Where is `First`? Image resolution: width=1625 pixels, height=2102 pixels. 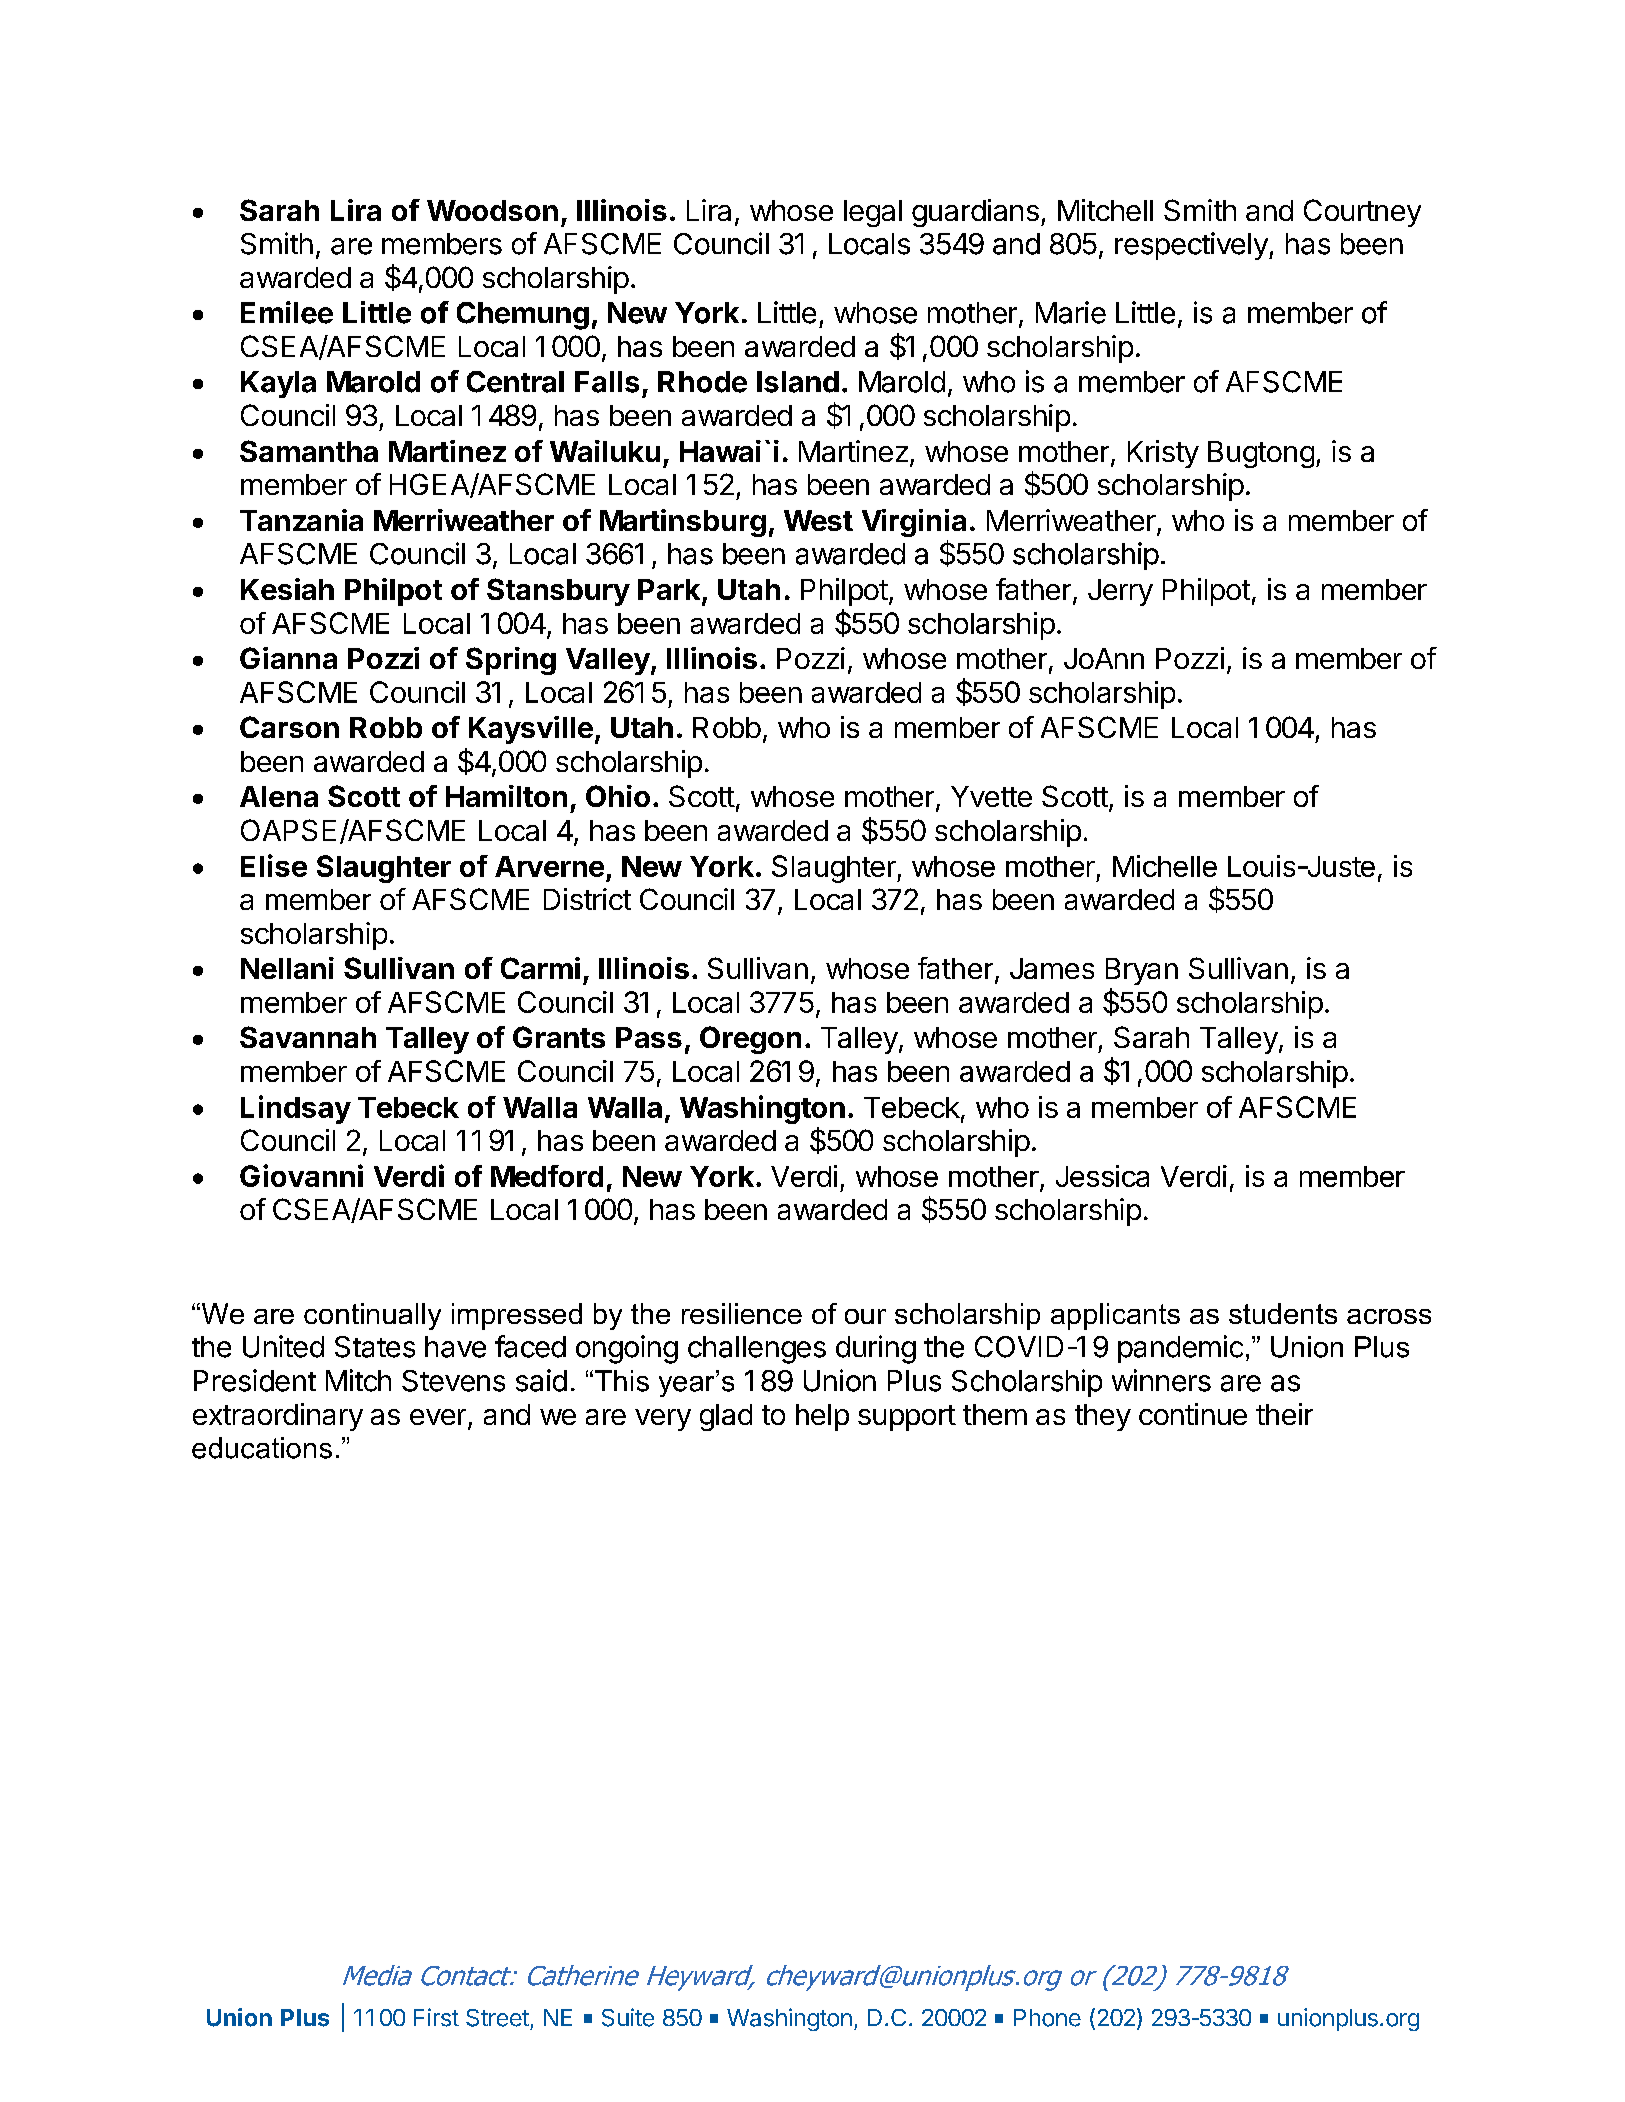 First is located at coordinates (436, 2017).
